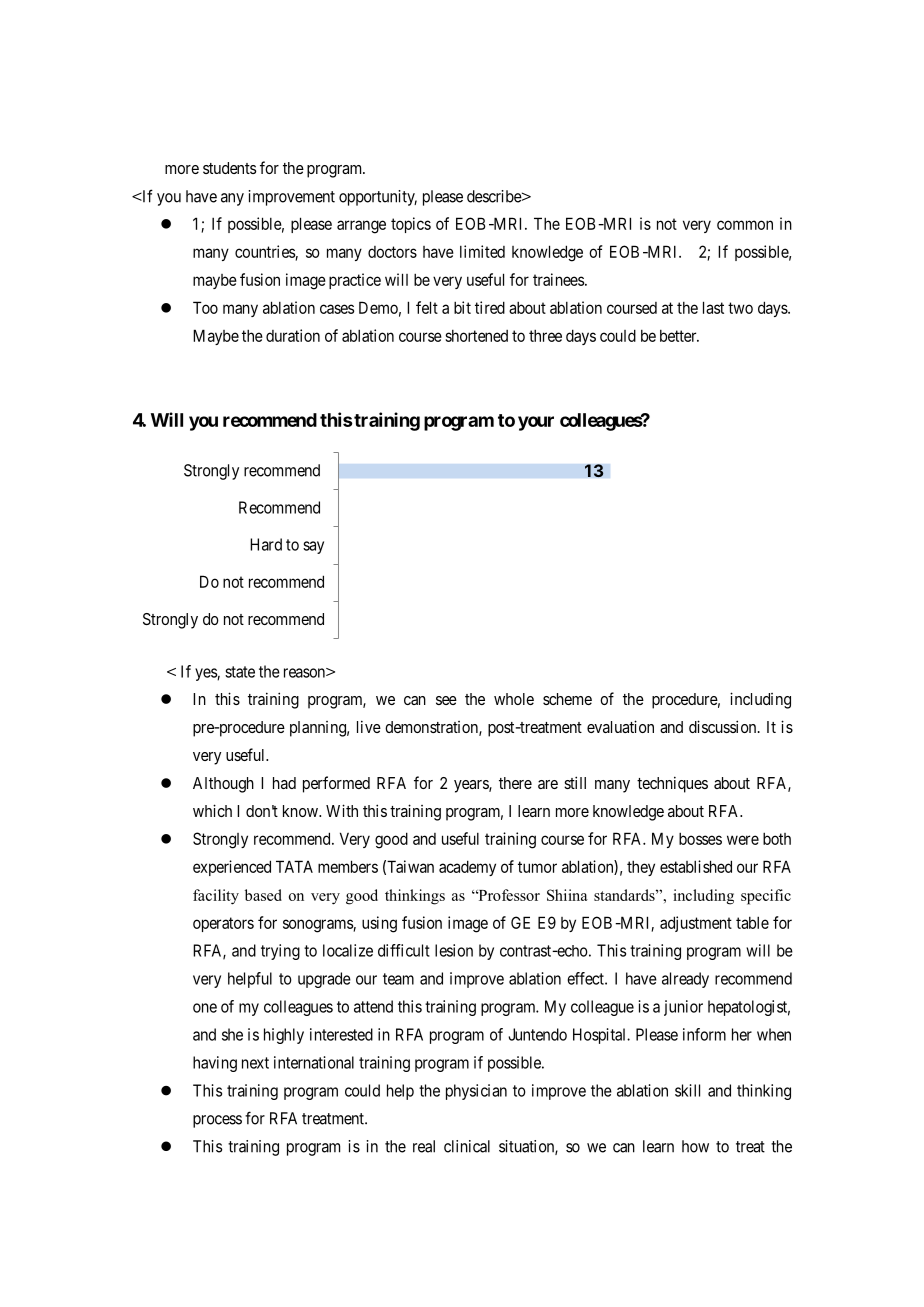 The image size is (924, 1307). What do you see at coordinates (700, 838) in the image?
I see `bosses` at bounding box center [700, 838].
